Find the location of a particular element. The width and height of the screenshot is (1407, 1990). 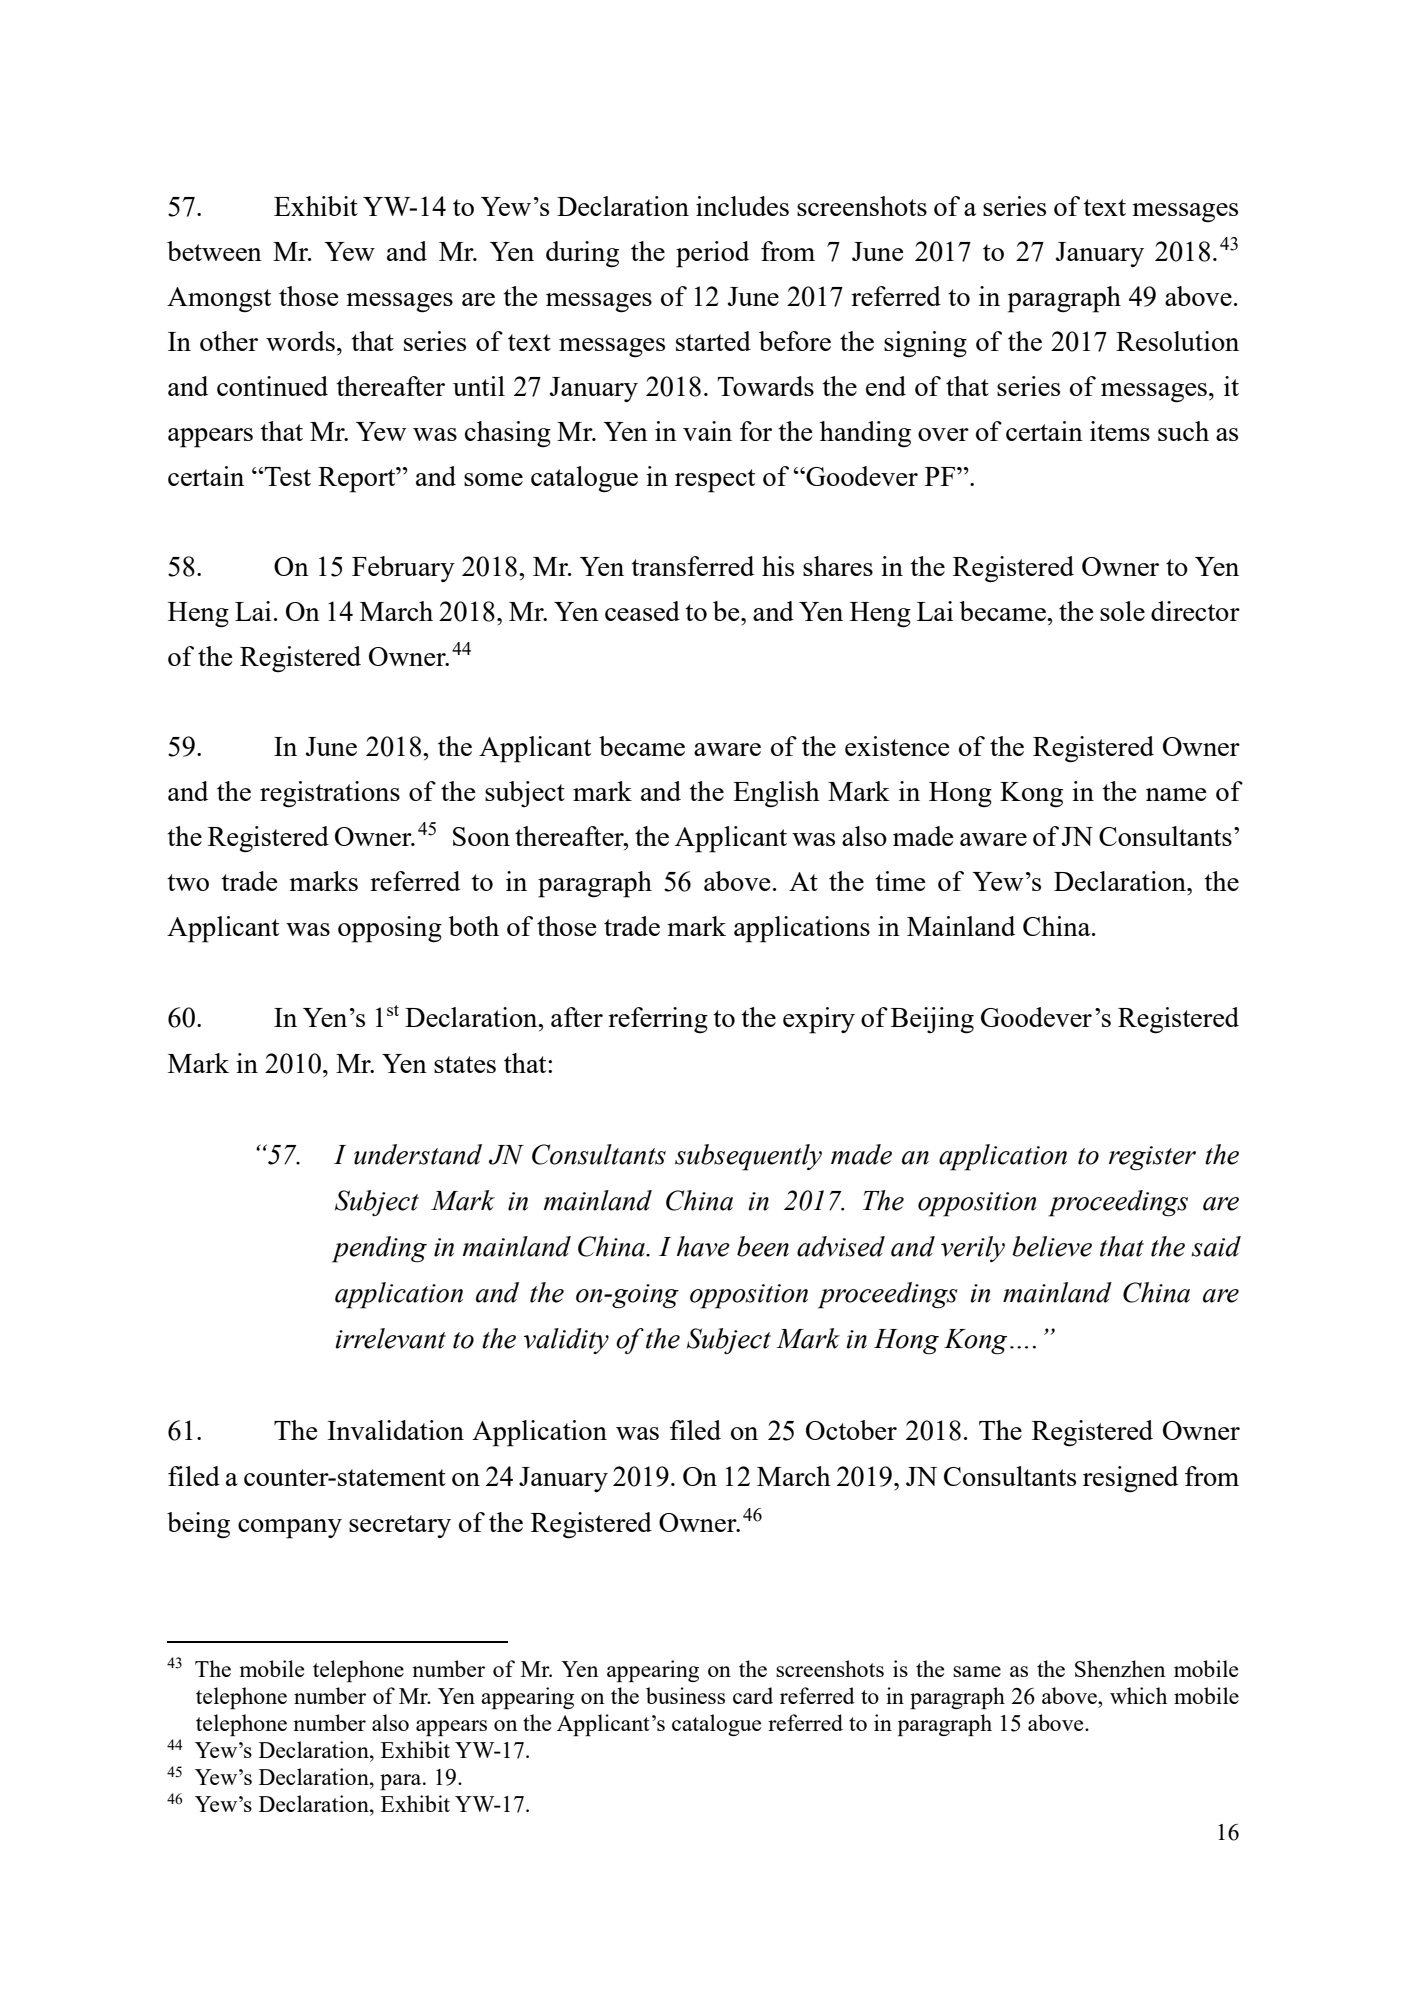

believe is located at coordinates (1052, 1246).
